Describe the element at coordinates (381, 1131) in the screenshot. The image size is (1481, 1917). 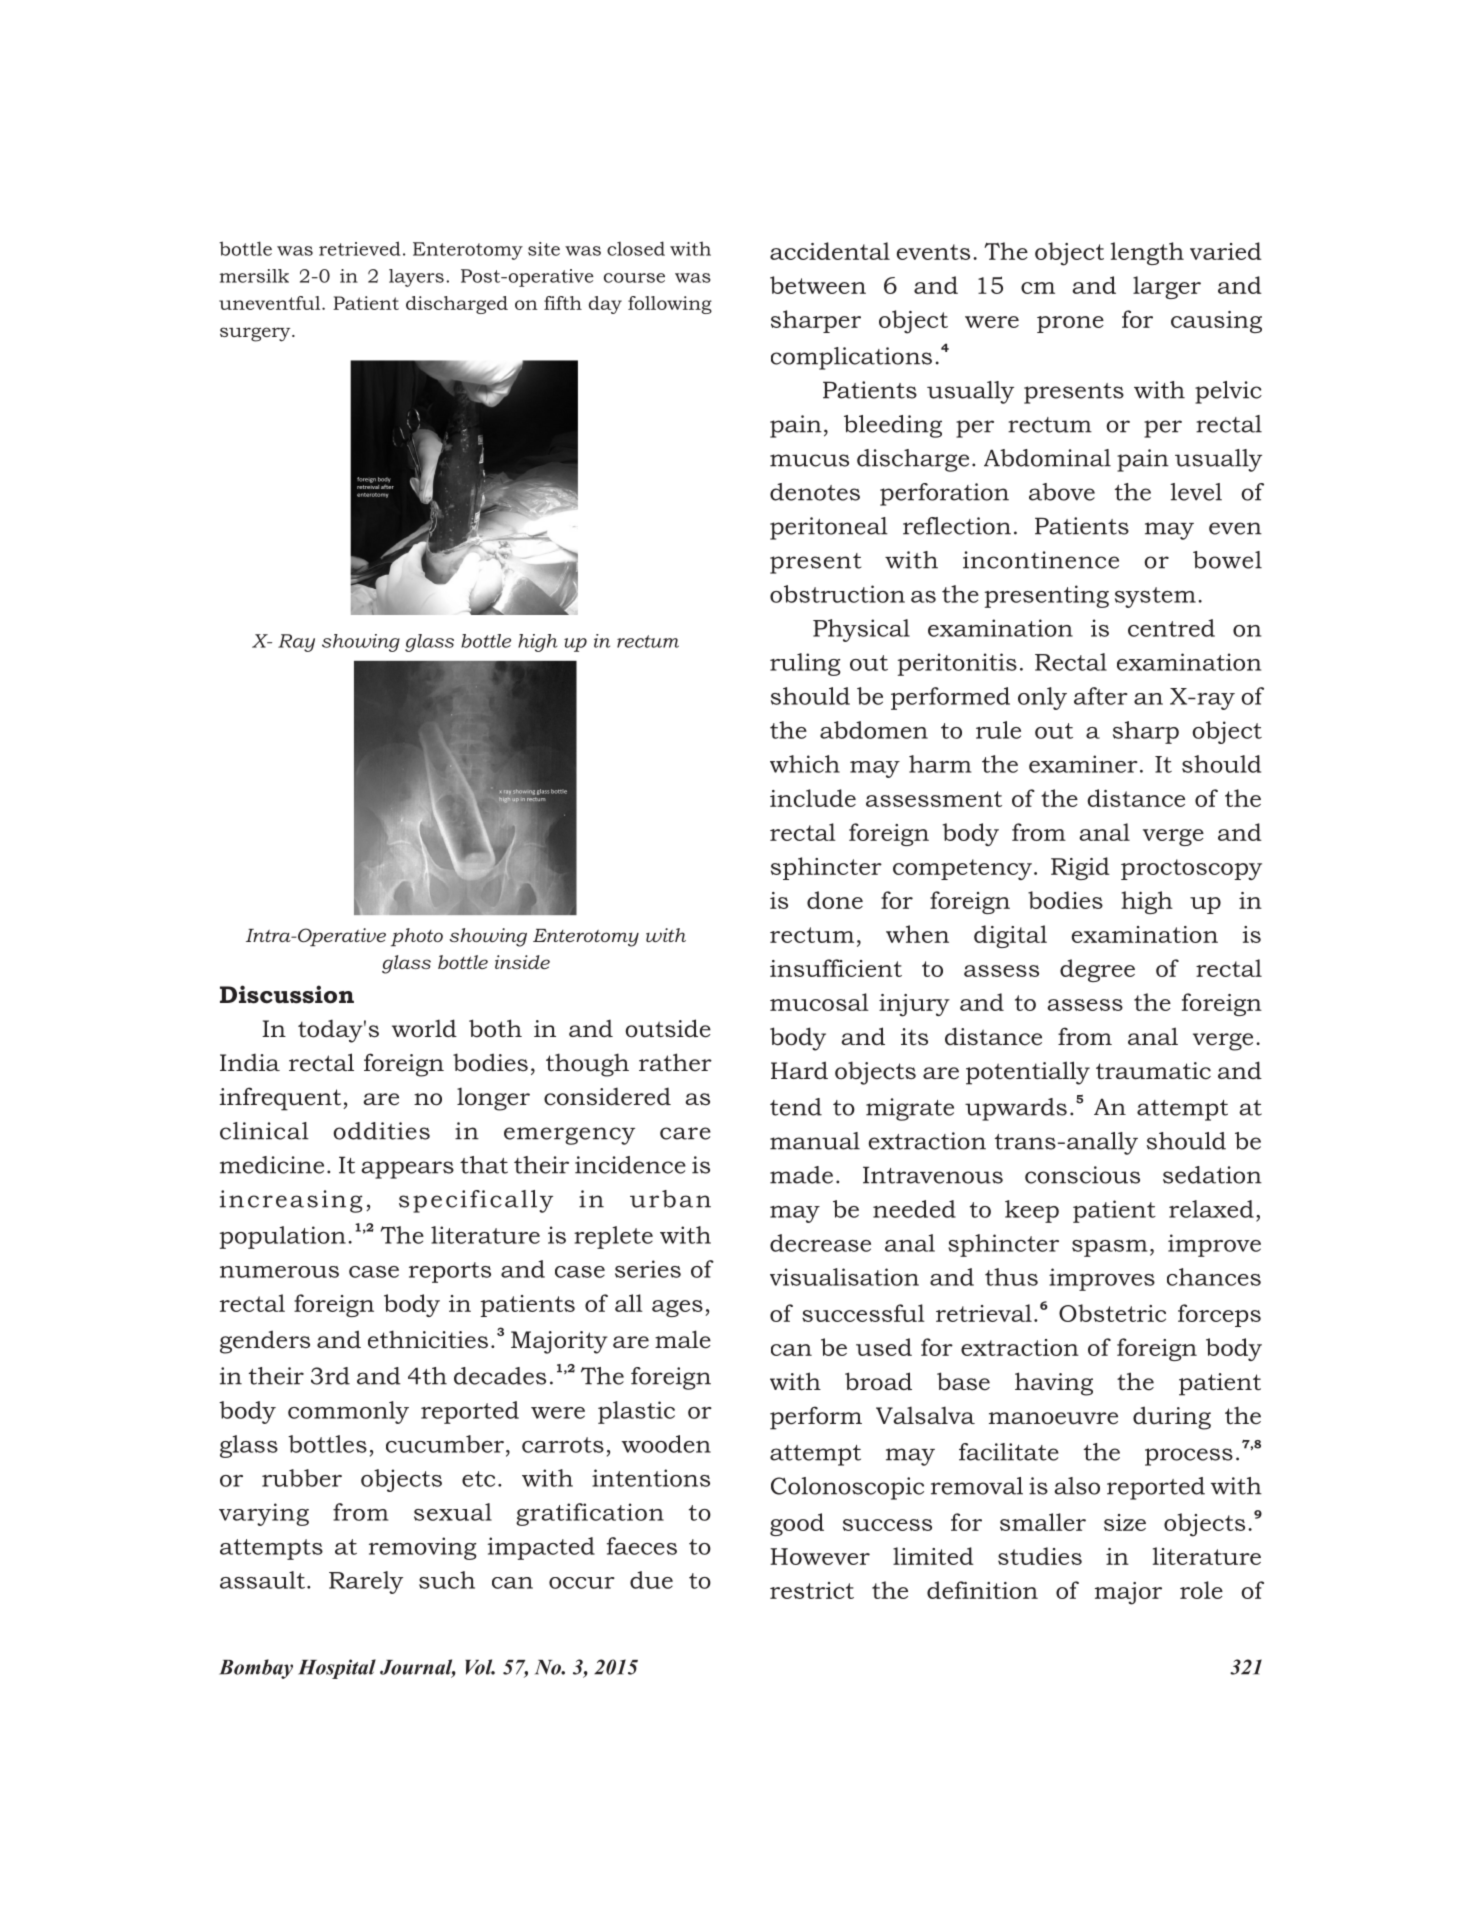
I see `oddities` at that location.
